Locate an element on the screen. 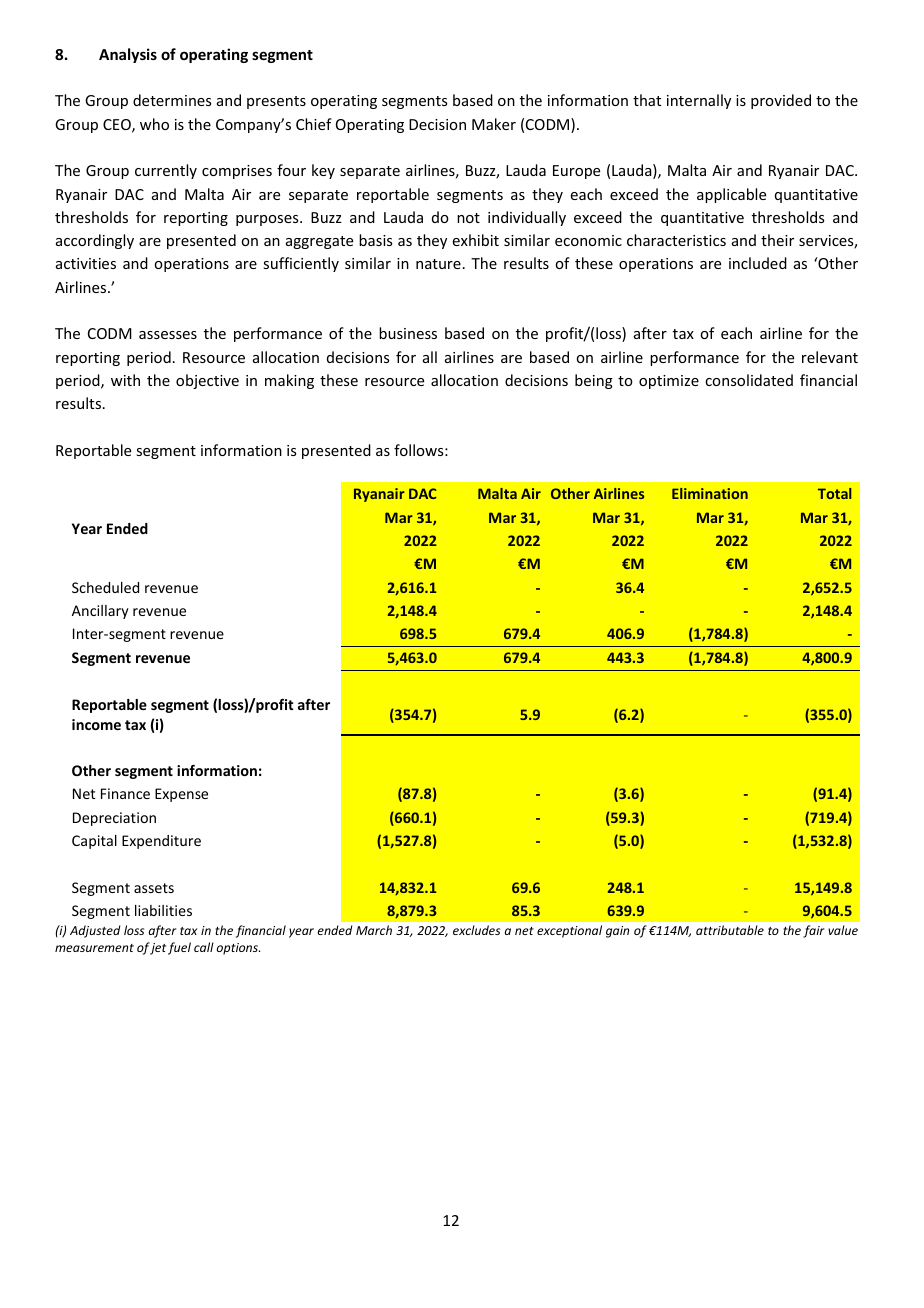 Image resolution: width=924 pixels, height=1308 pixels. being is located at coordinates (594, 381).
